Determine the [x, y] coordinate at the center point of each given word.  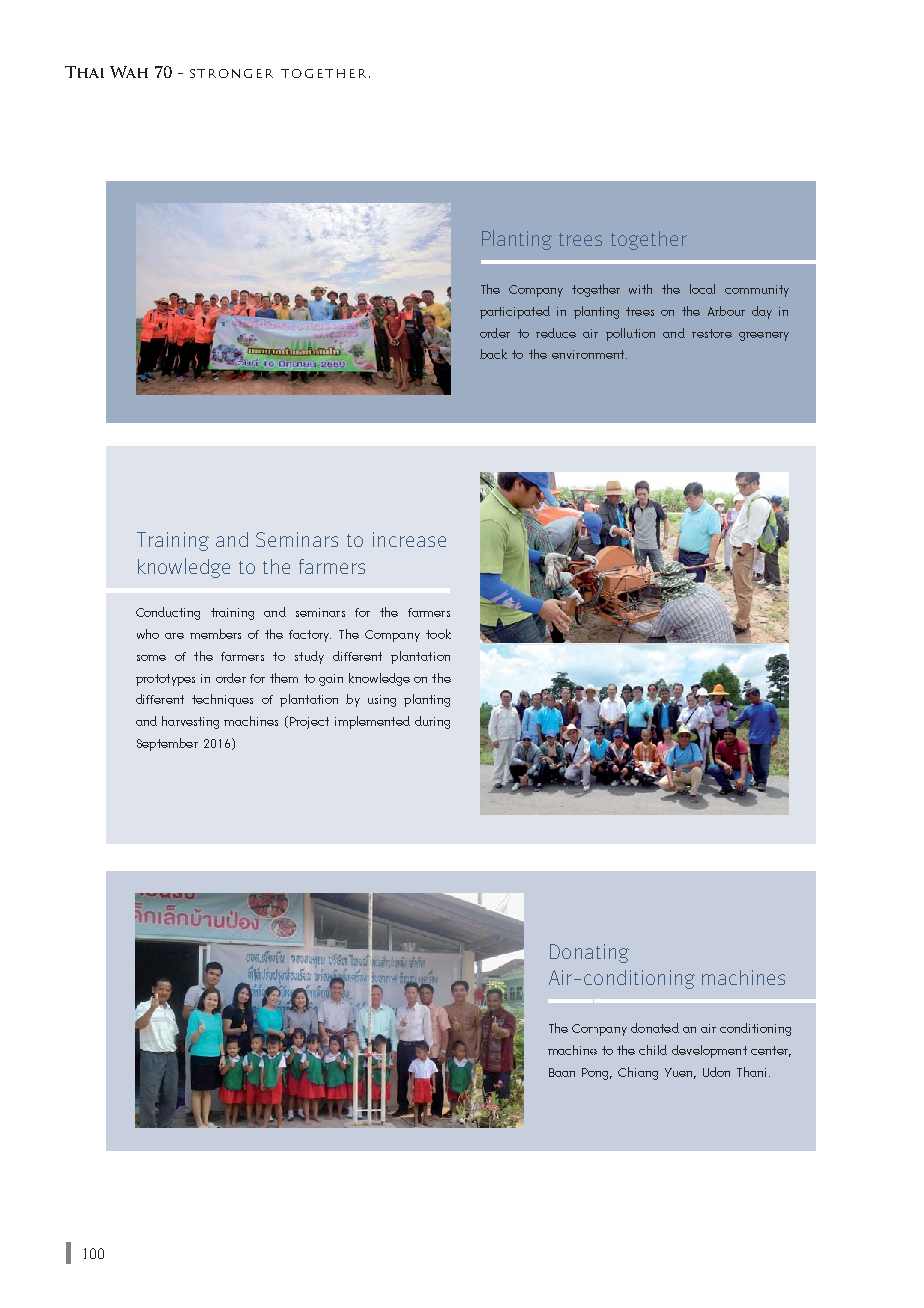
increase [409, 539]
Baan [562, 1072]
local [702, 289]
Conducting [168, 613]
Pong [597, 1074]
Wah [129, 72]
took [438, 634]
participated [515, 312]
